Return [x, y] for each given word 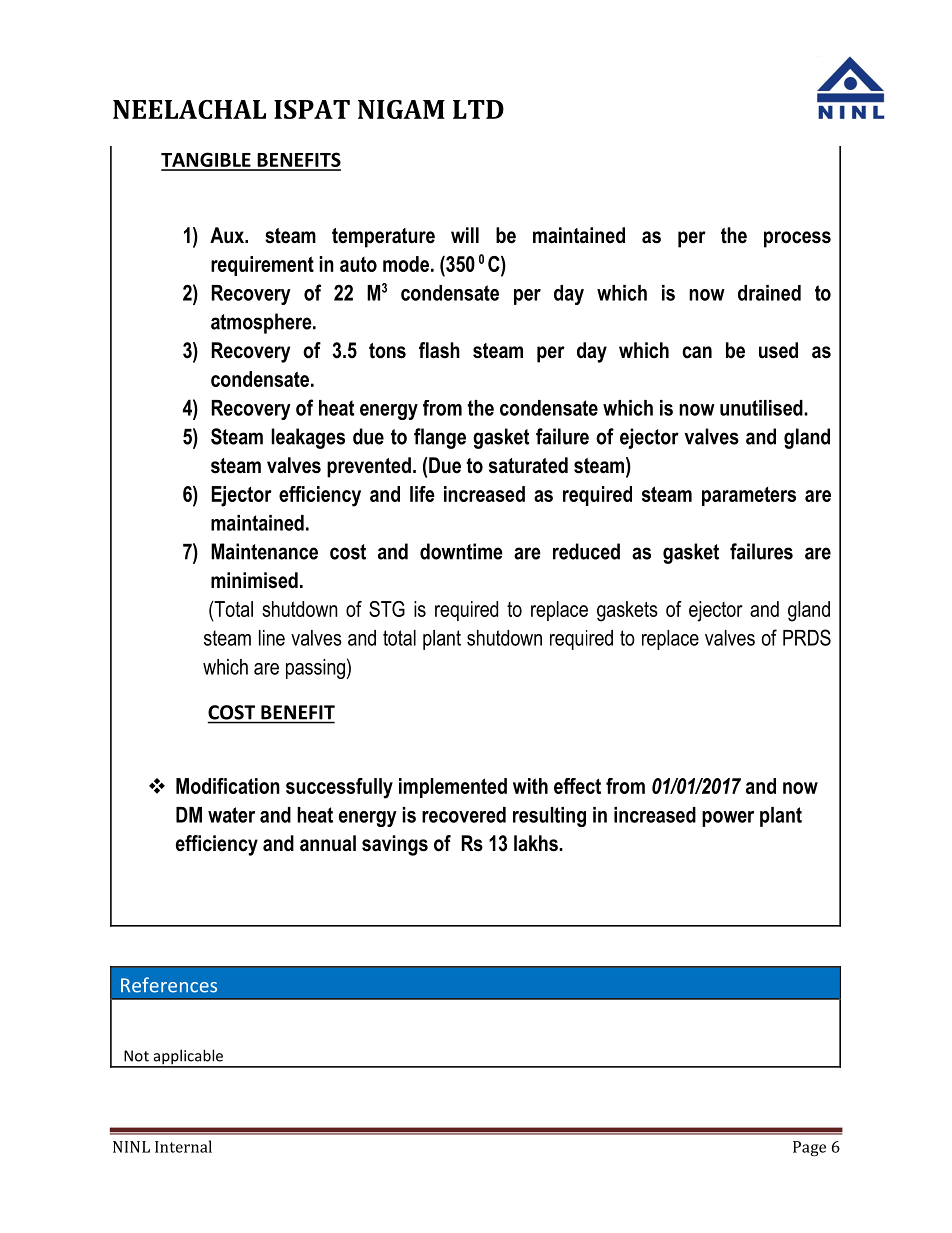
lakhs [537, 843]
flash [439, 350]
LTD [478, 109]
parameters [749, 496]
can [697, 352]
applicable [188, 1058]
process [797, 239]
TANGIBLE [207, 161]
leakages [308, 438]
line [272, 638]
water [231, 815]
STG [387, 609]
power [728, 819]
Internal [183, 1146]
